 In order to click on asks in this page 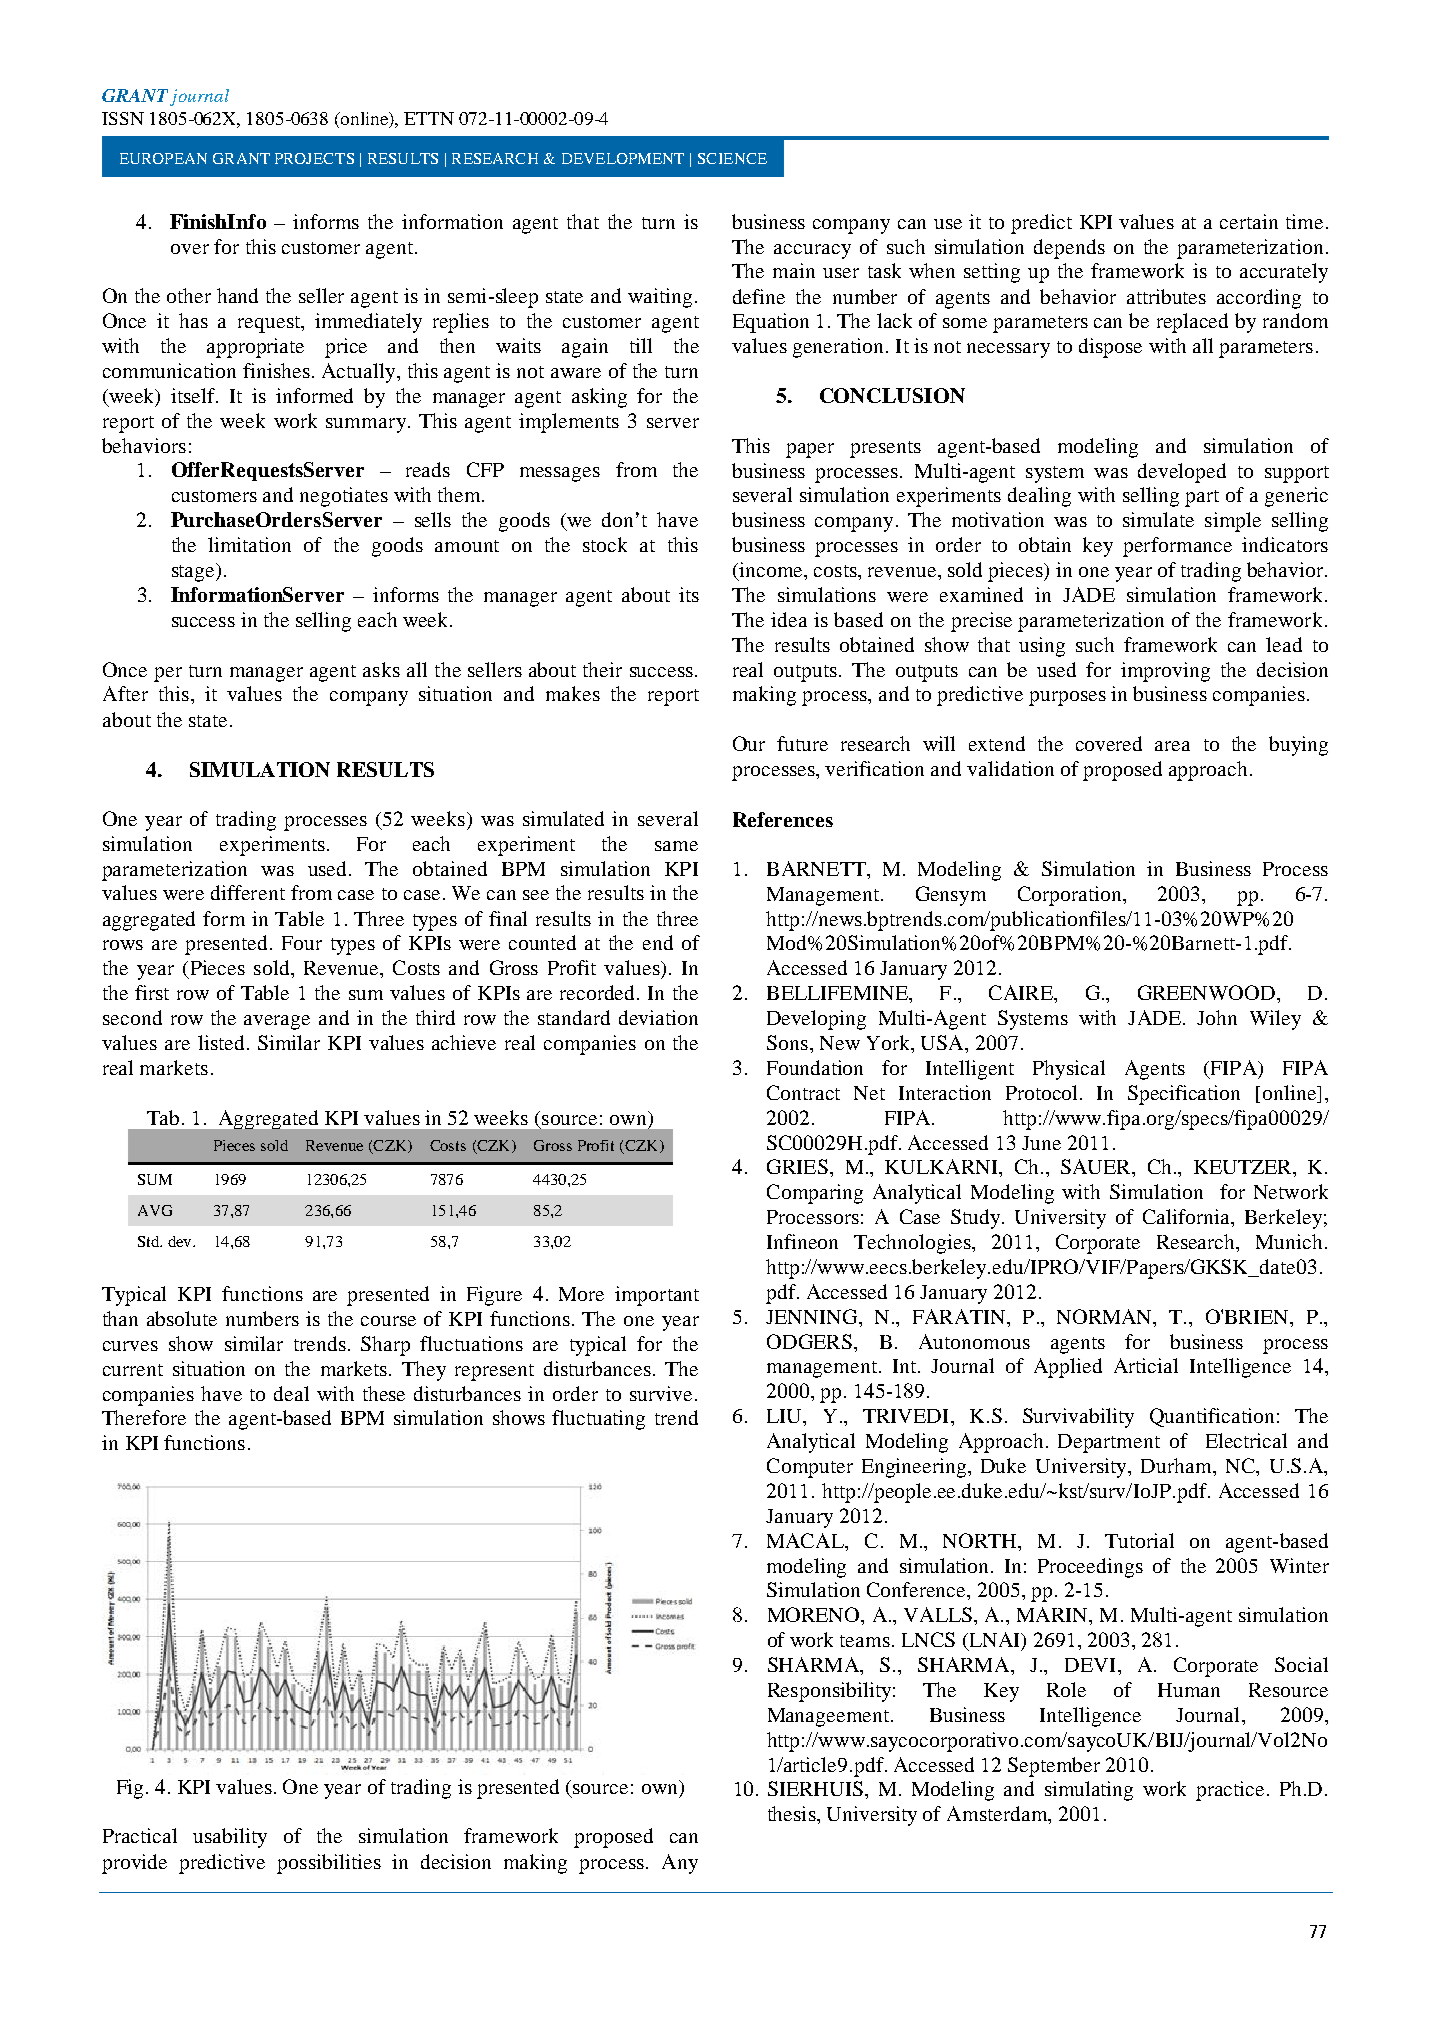, I will do `click(381, 669)`.
